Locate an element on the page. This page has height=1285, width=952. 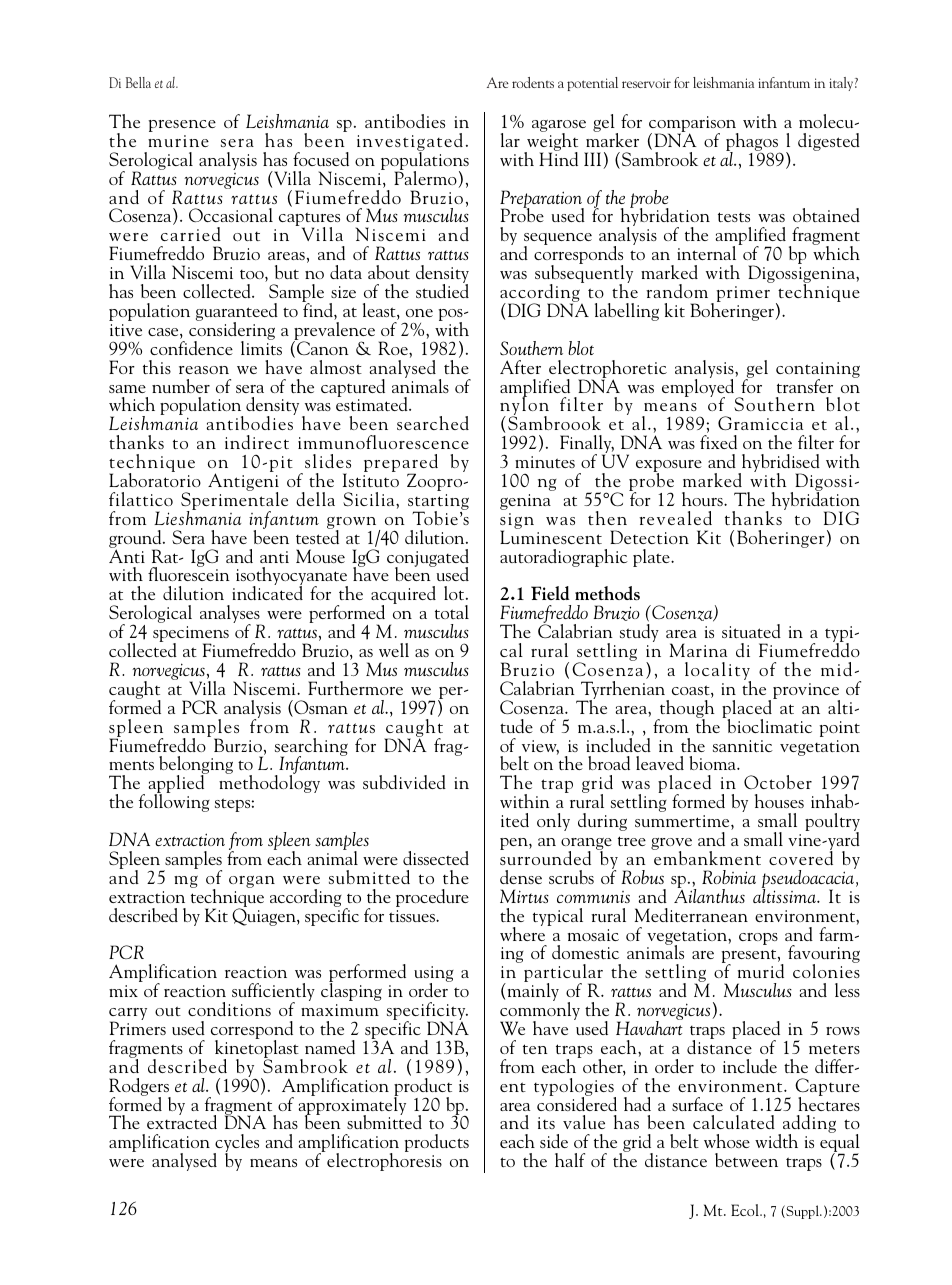
covered is located at coordinates (801, 857).
